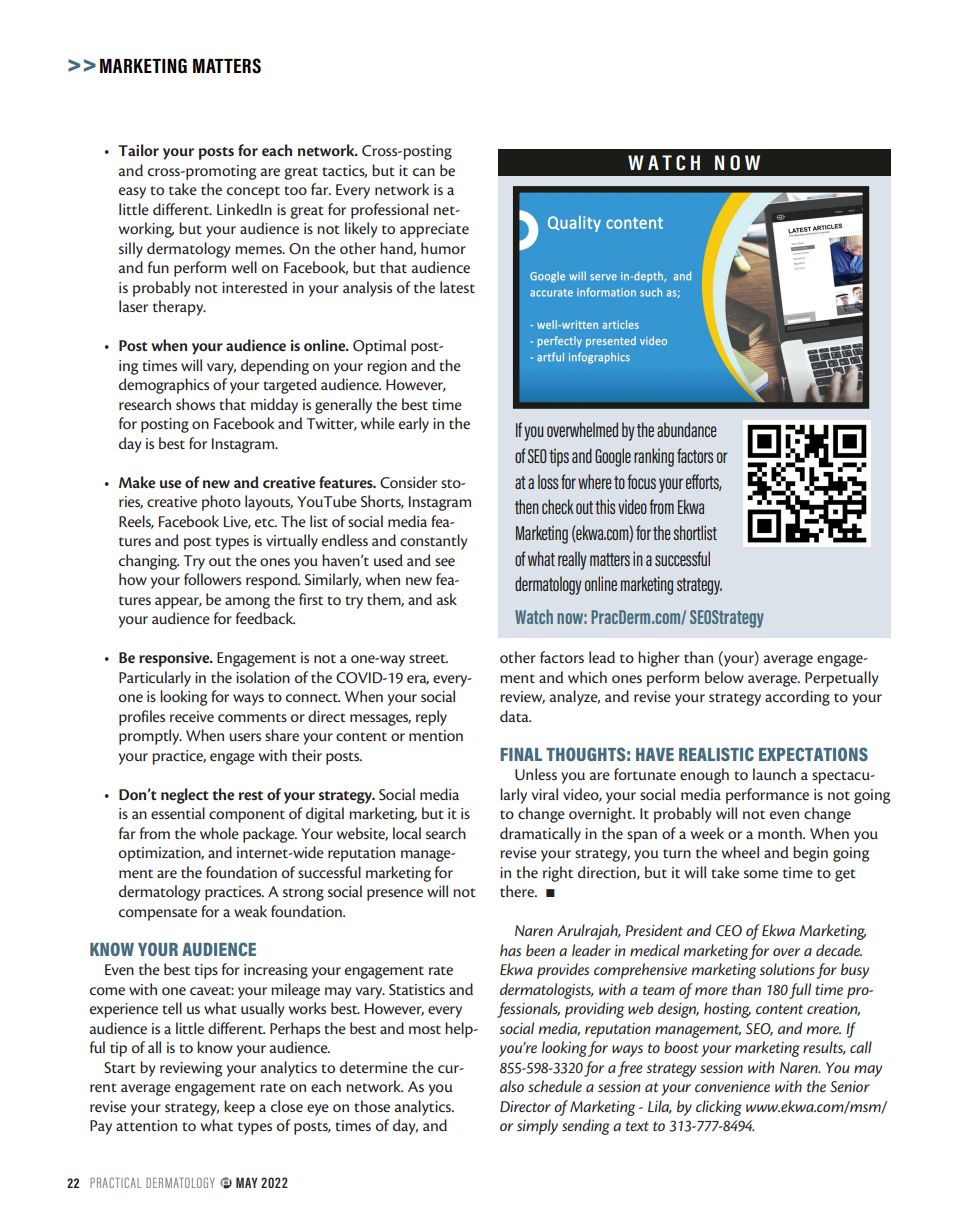 The height and width of the page is (1229, 980). I want to click on can, so click(424, 172).
